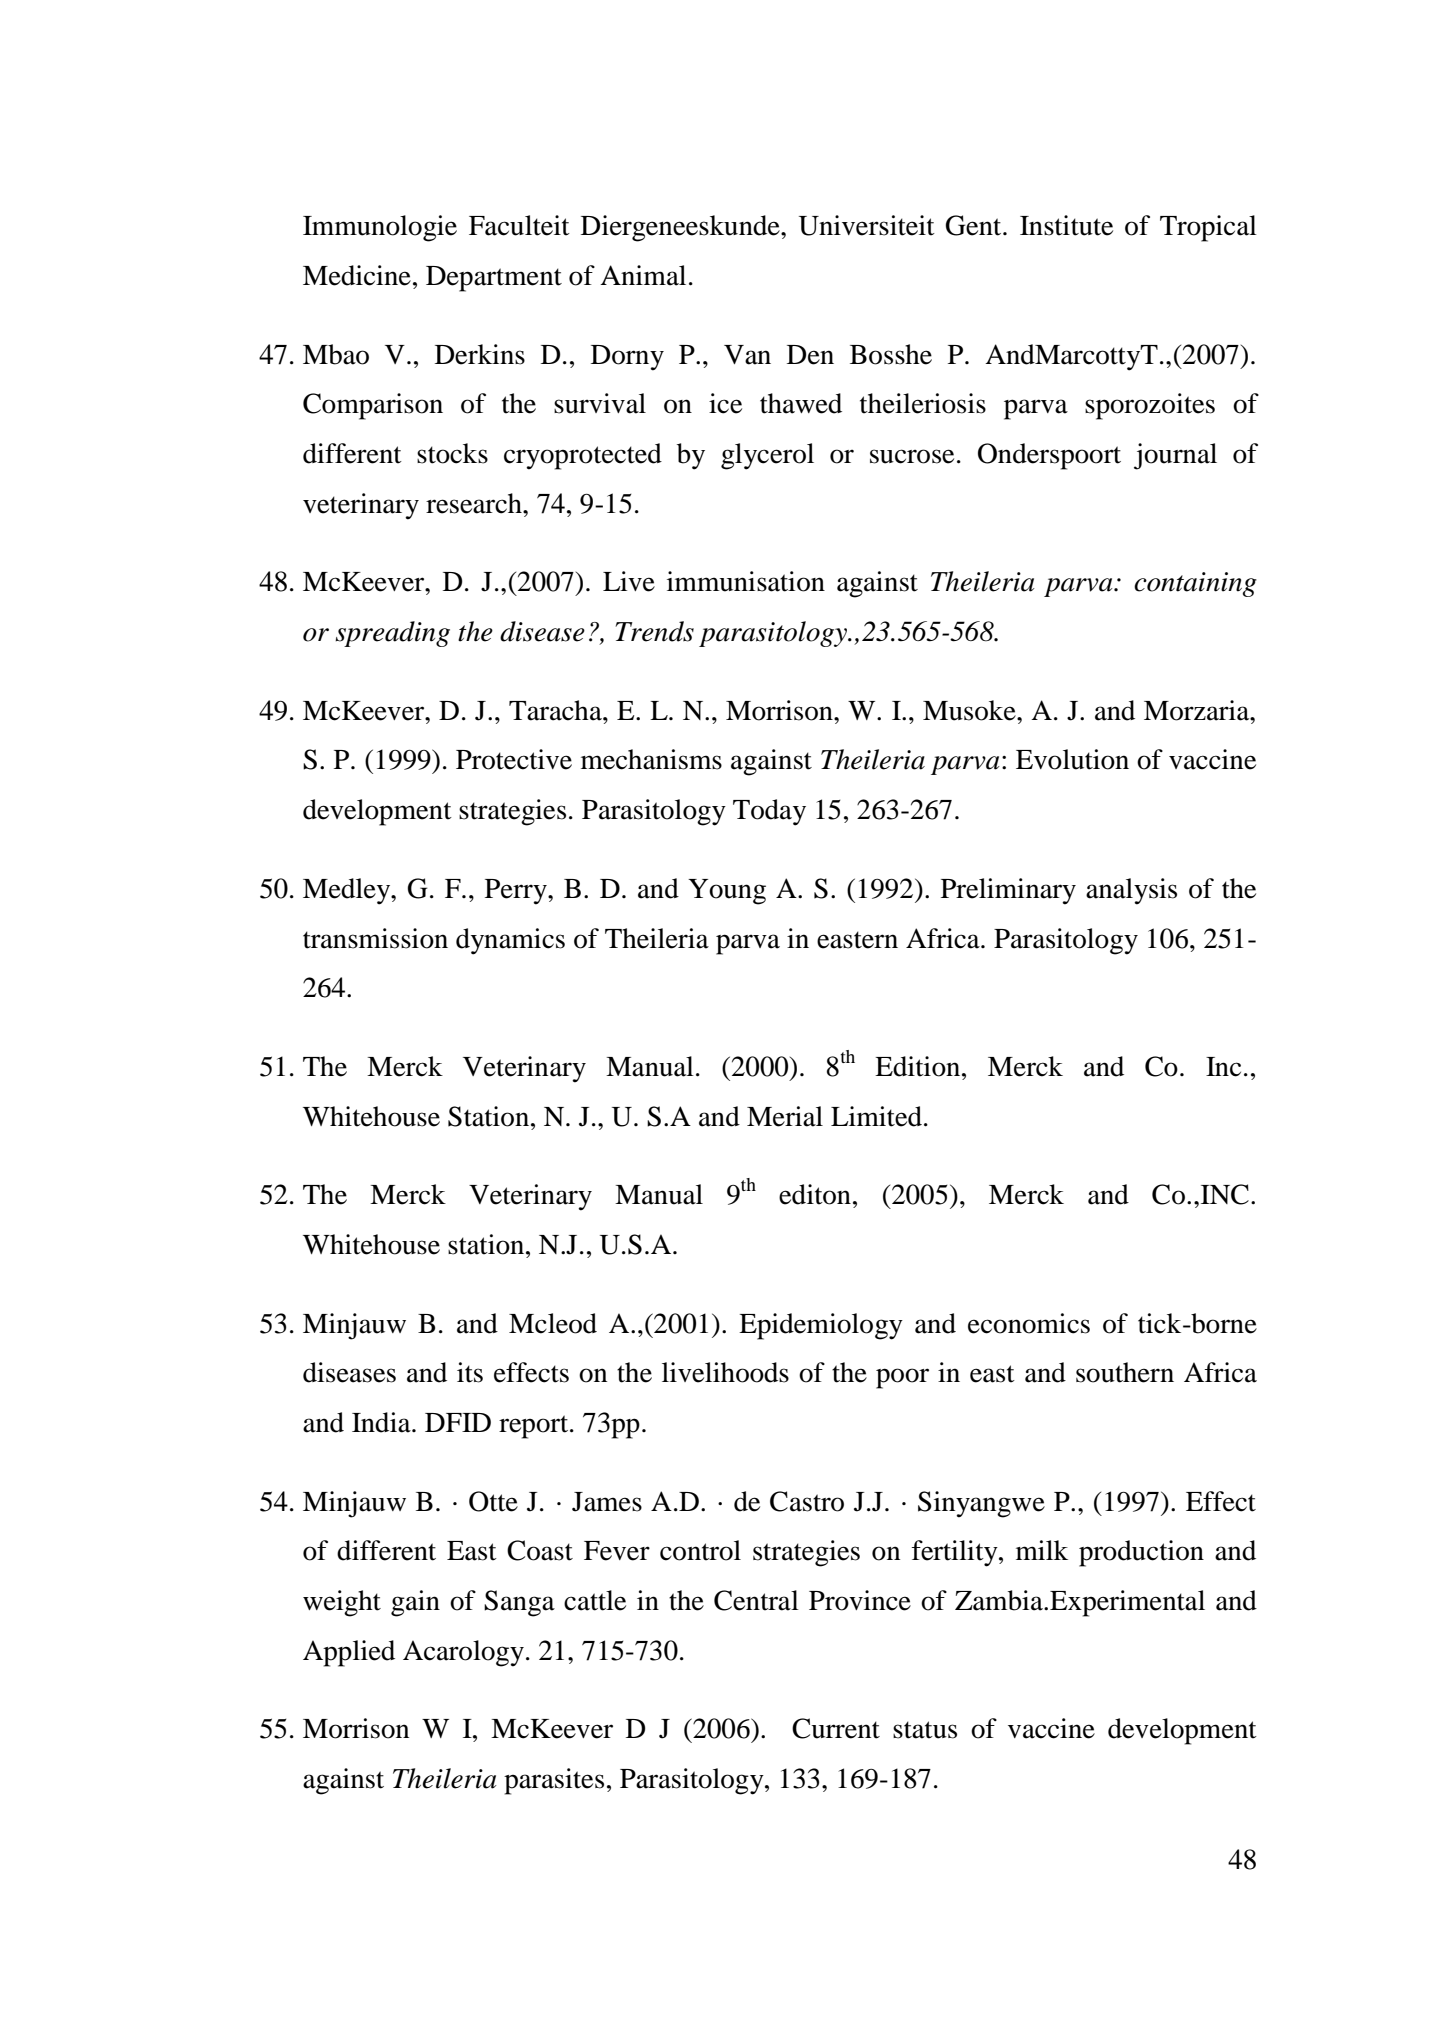 Image resolution: width=1430 pixels, height=2023 pixels. What do you see at coordinates (517, 892) in the document?
I see `Perry` at bounding box center [517, 892].
